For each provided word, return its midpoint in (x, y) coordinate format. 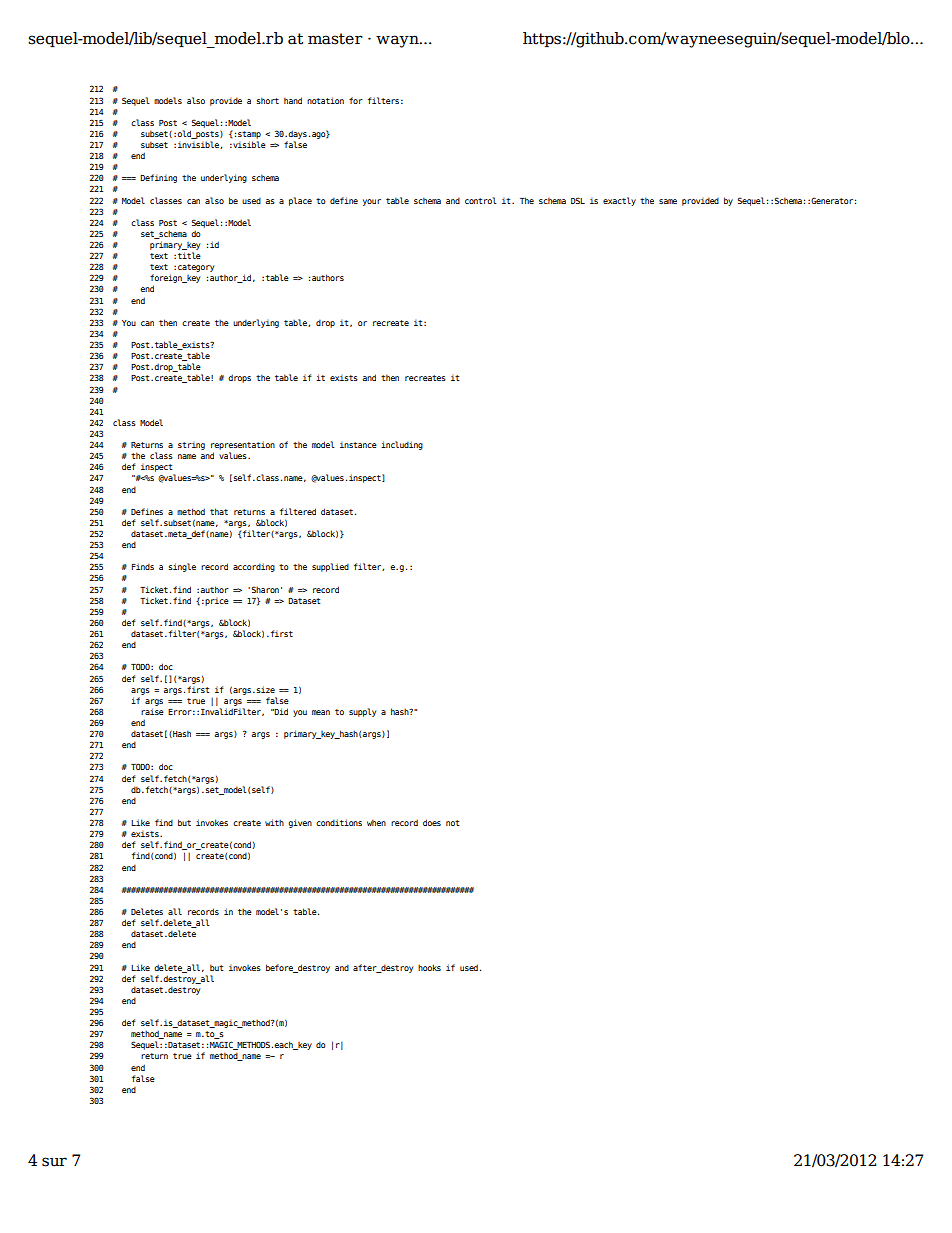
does (432, 822)
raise (152, 711)
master (335, 39)
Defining (158, 178)
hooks (429, 967)
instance (358, 444)
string (191, 445)
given (300, 823)
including (402, 445)
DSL (578, 200)
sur (54, 1162)
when (376, 822)
